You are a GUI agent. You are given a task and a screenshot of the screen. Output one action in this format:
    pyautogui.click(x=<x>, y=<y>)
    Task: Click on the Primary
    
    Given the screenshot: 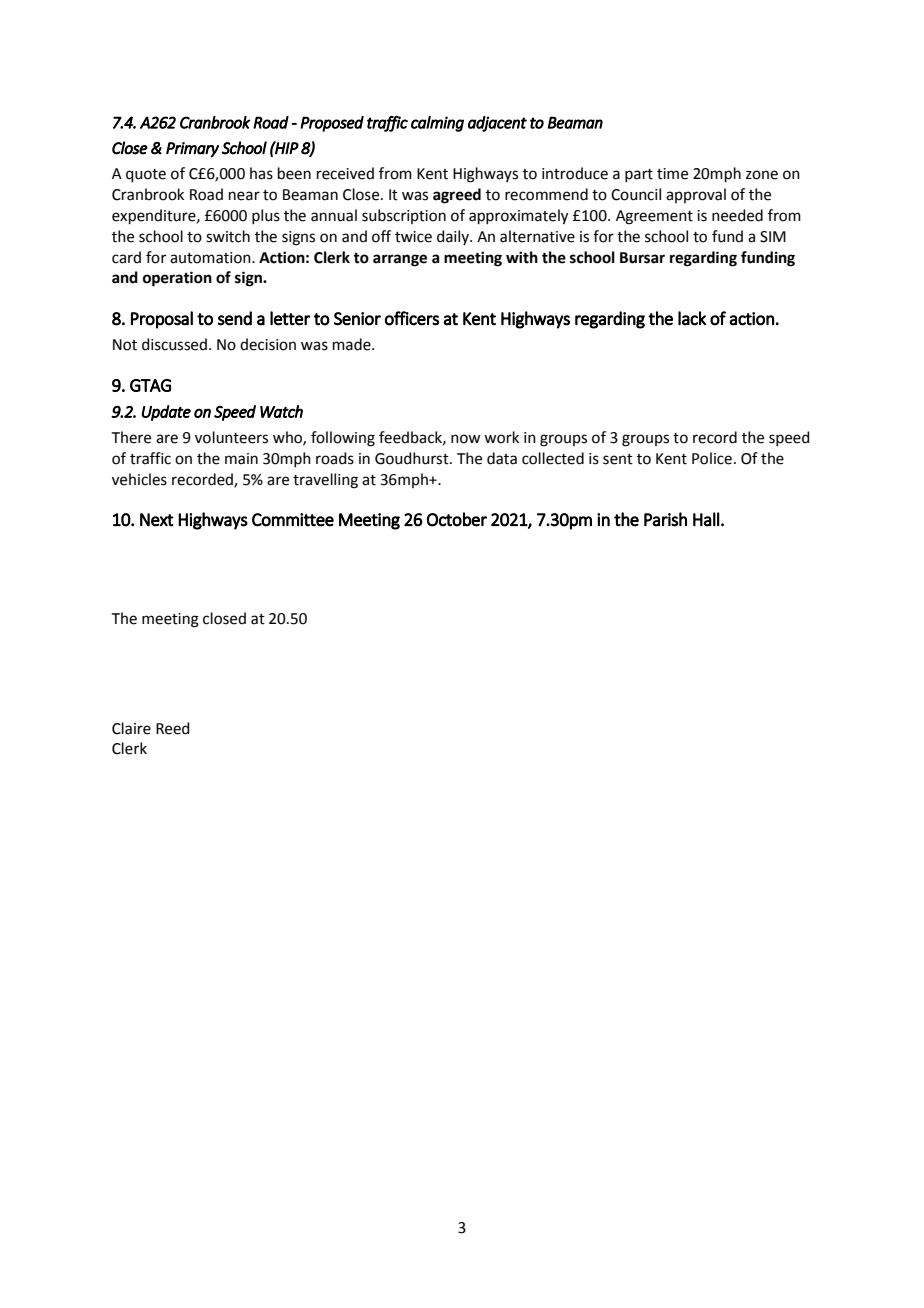 What is the action you would take?
    pyautogui.click(x=192, y=149)
